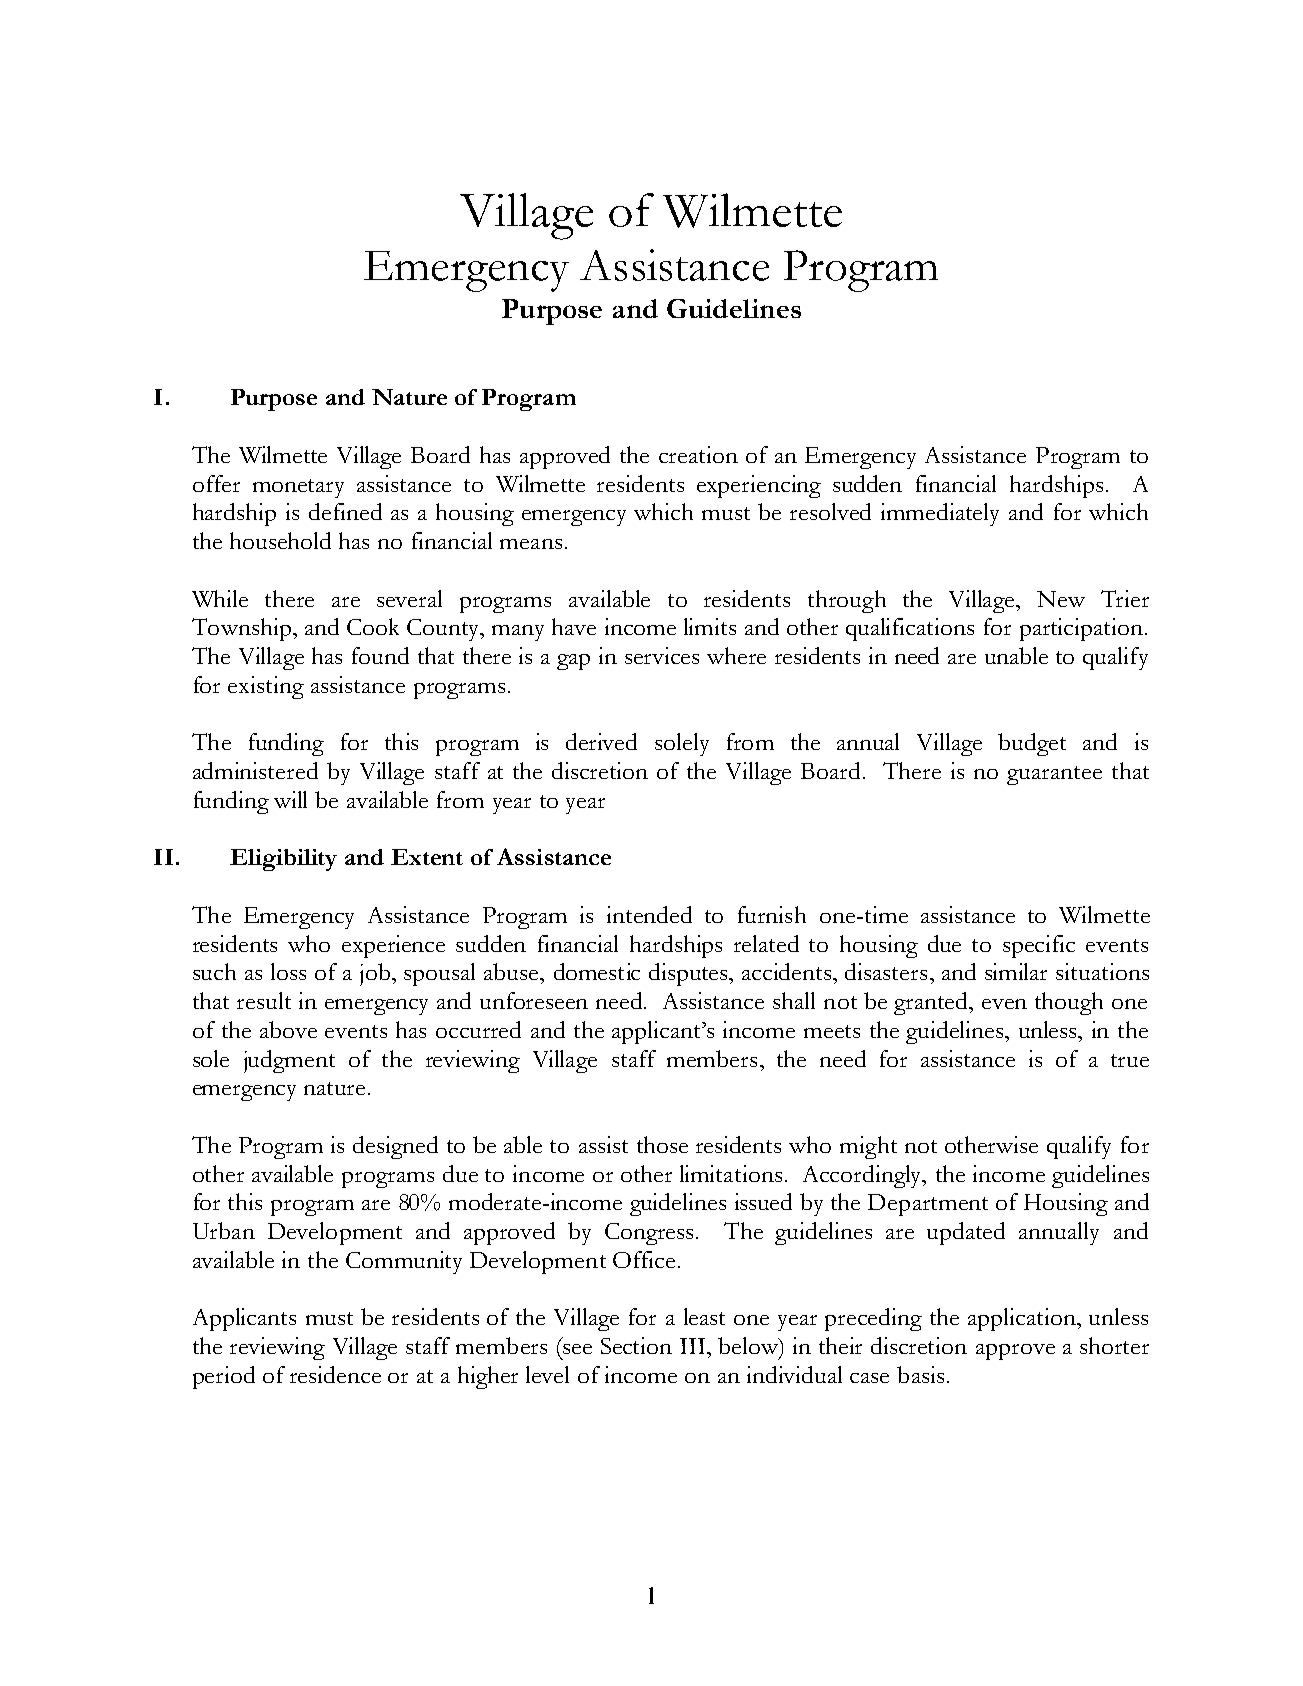 Image resolution: width=1303 pixels, height=1686 pixels. Describe the element at coordinates (393, 946) in the screenshot. I see `experience` at that location.
